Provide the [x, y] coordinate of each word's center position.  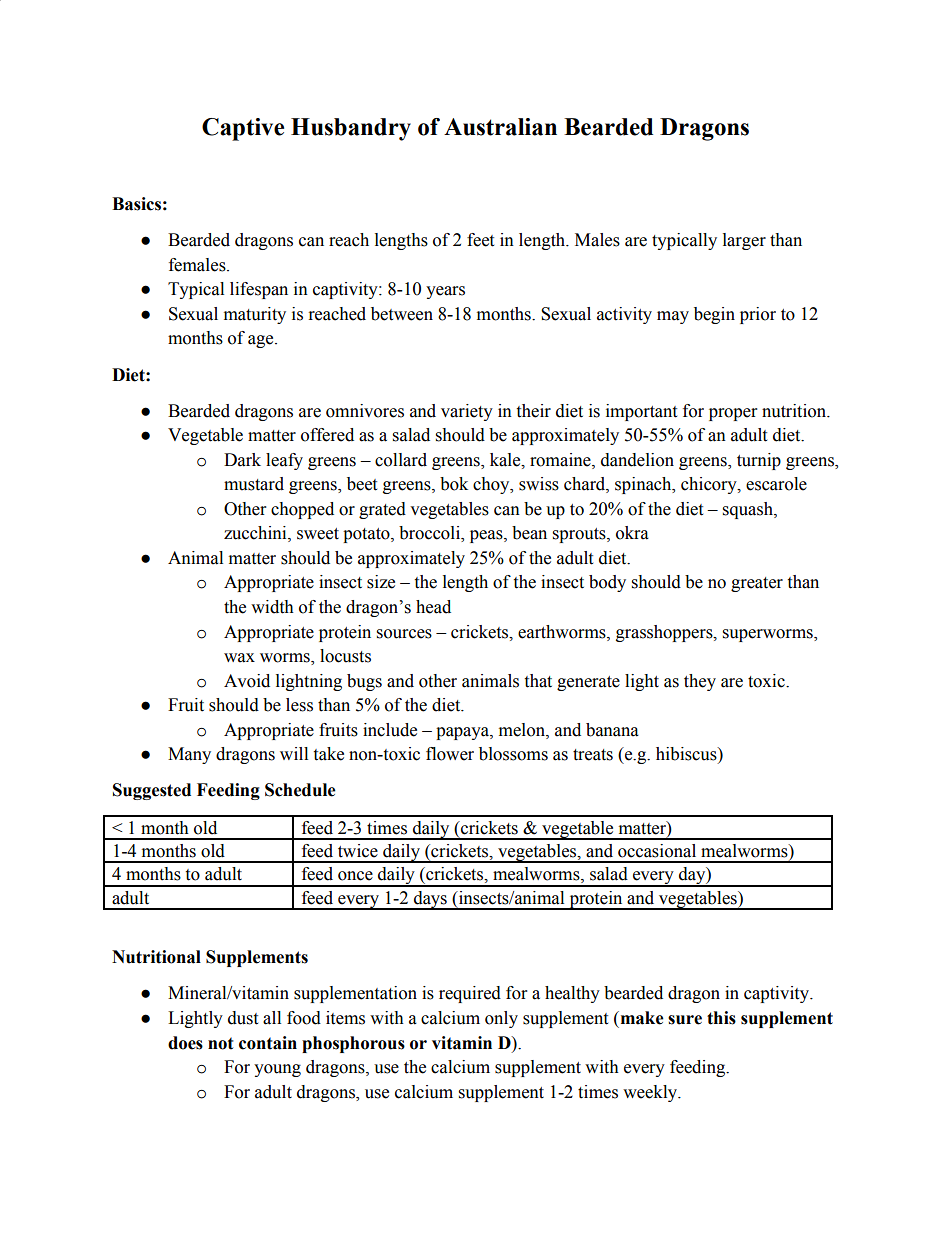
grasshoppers [665, 633]
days [430, 900]
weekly [651, 1093]
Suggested [152, 791]
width [272, 607]
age [262, 341]
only [501, 1019]
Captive [243, 129]
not [221, 1043]
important [641, 412]
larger [744, 241]
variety [467, 412]
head [433, 607]
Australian [500, 127]
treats [593, 755]
